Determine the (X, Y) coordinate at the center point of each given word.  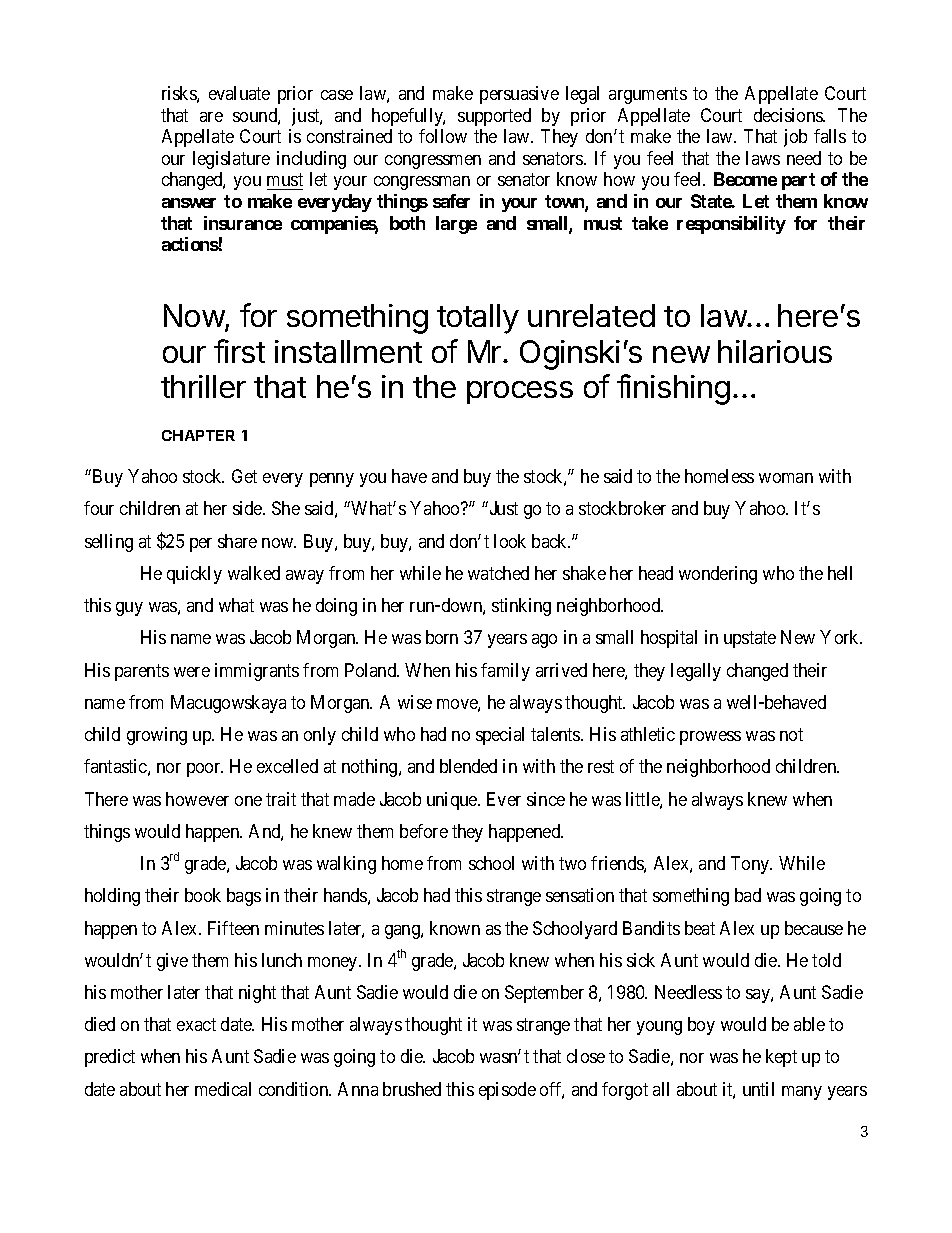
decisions (789, 115)
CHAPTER (198, 435)
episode (507, 1091)
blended (468, 766)
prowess (710, 738)
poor (205, 770)
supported (494, 117)
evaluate (239, 93)
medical (223, 1089)
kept (781, 1058)
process (520, 392)
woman (786, 478)
